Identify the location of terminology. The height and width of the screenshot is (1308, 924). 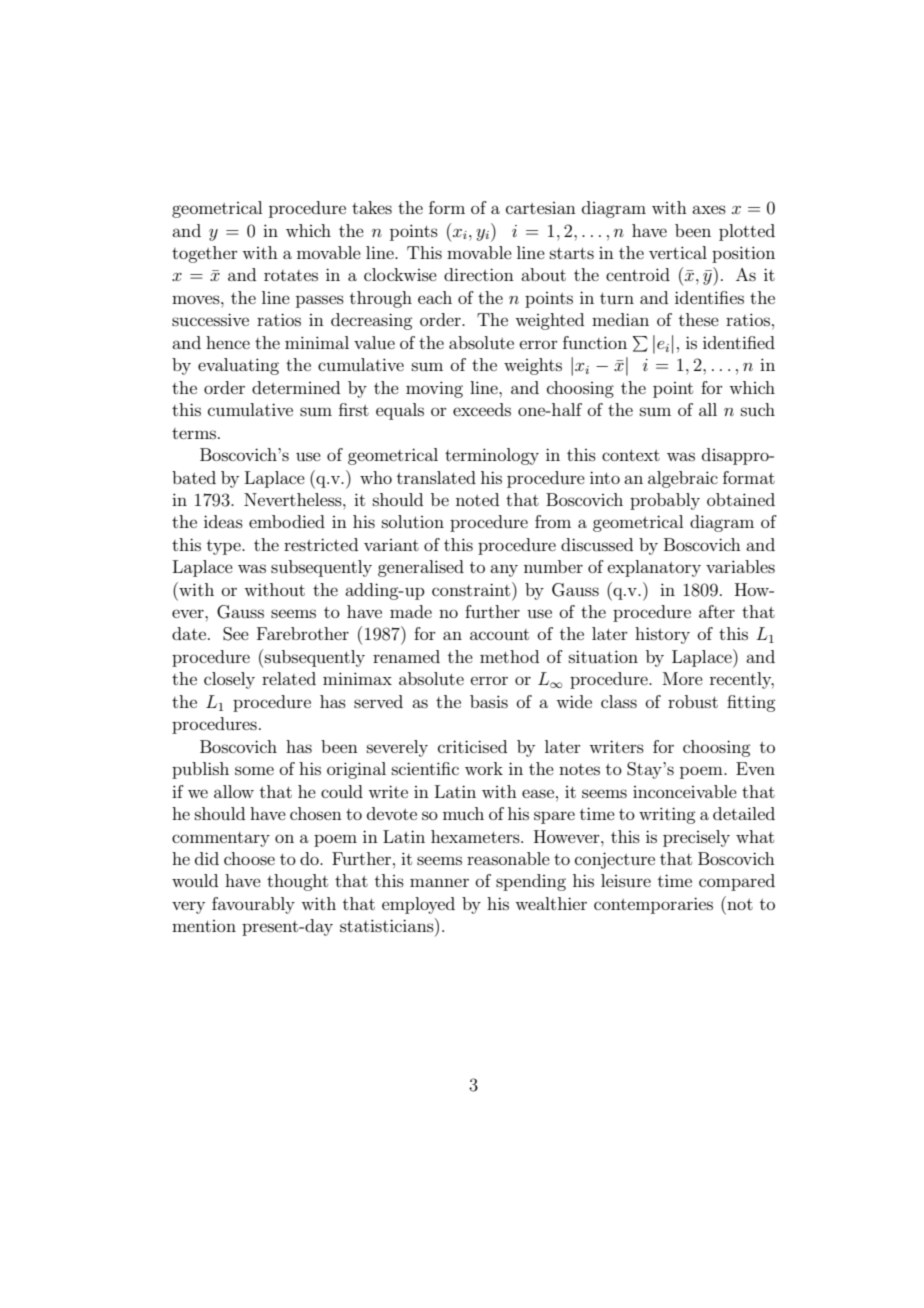
(492, 456).
